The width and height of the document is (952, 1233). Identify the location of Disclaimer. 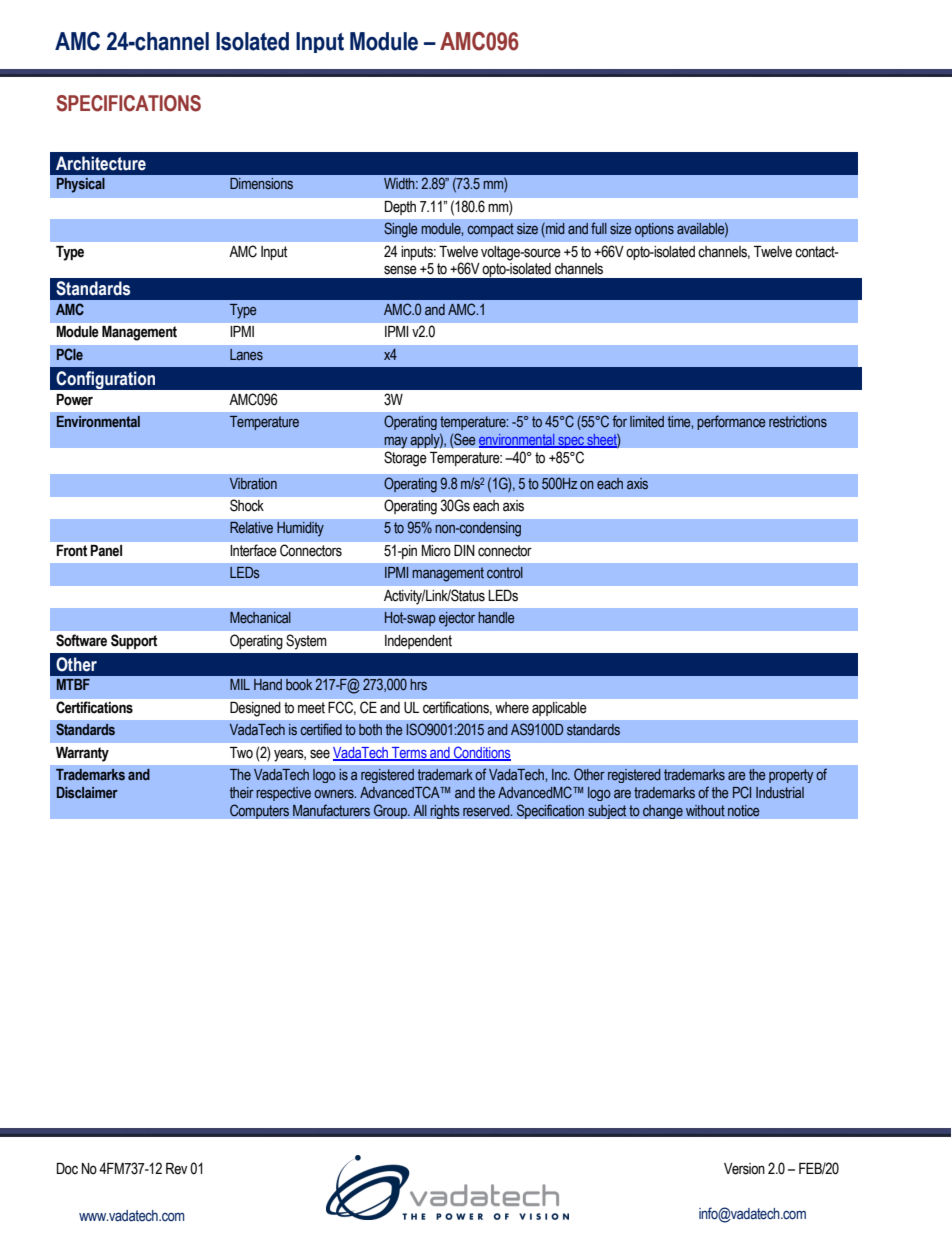
(87, 793).
